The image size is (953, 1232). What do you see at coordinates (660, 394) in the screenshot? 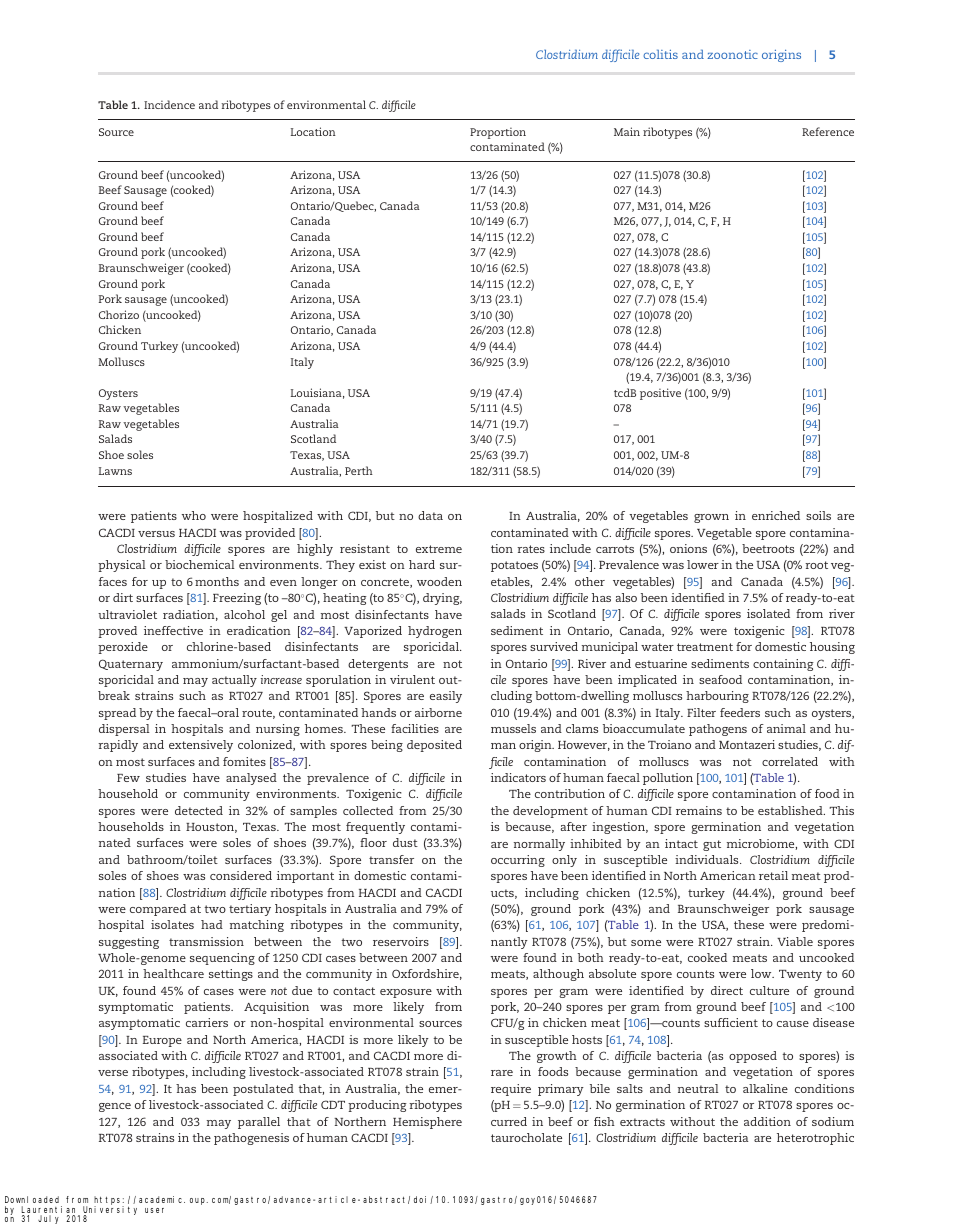
I see `positive` at bounding box center [660, 394].
